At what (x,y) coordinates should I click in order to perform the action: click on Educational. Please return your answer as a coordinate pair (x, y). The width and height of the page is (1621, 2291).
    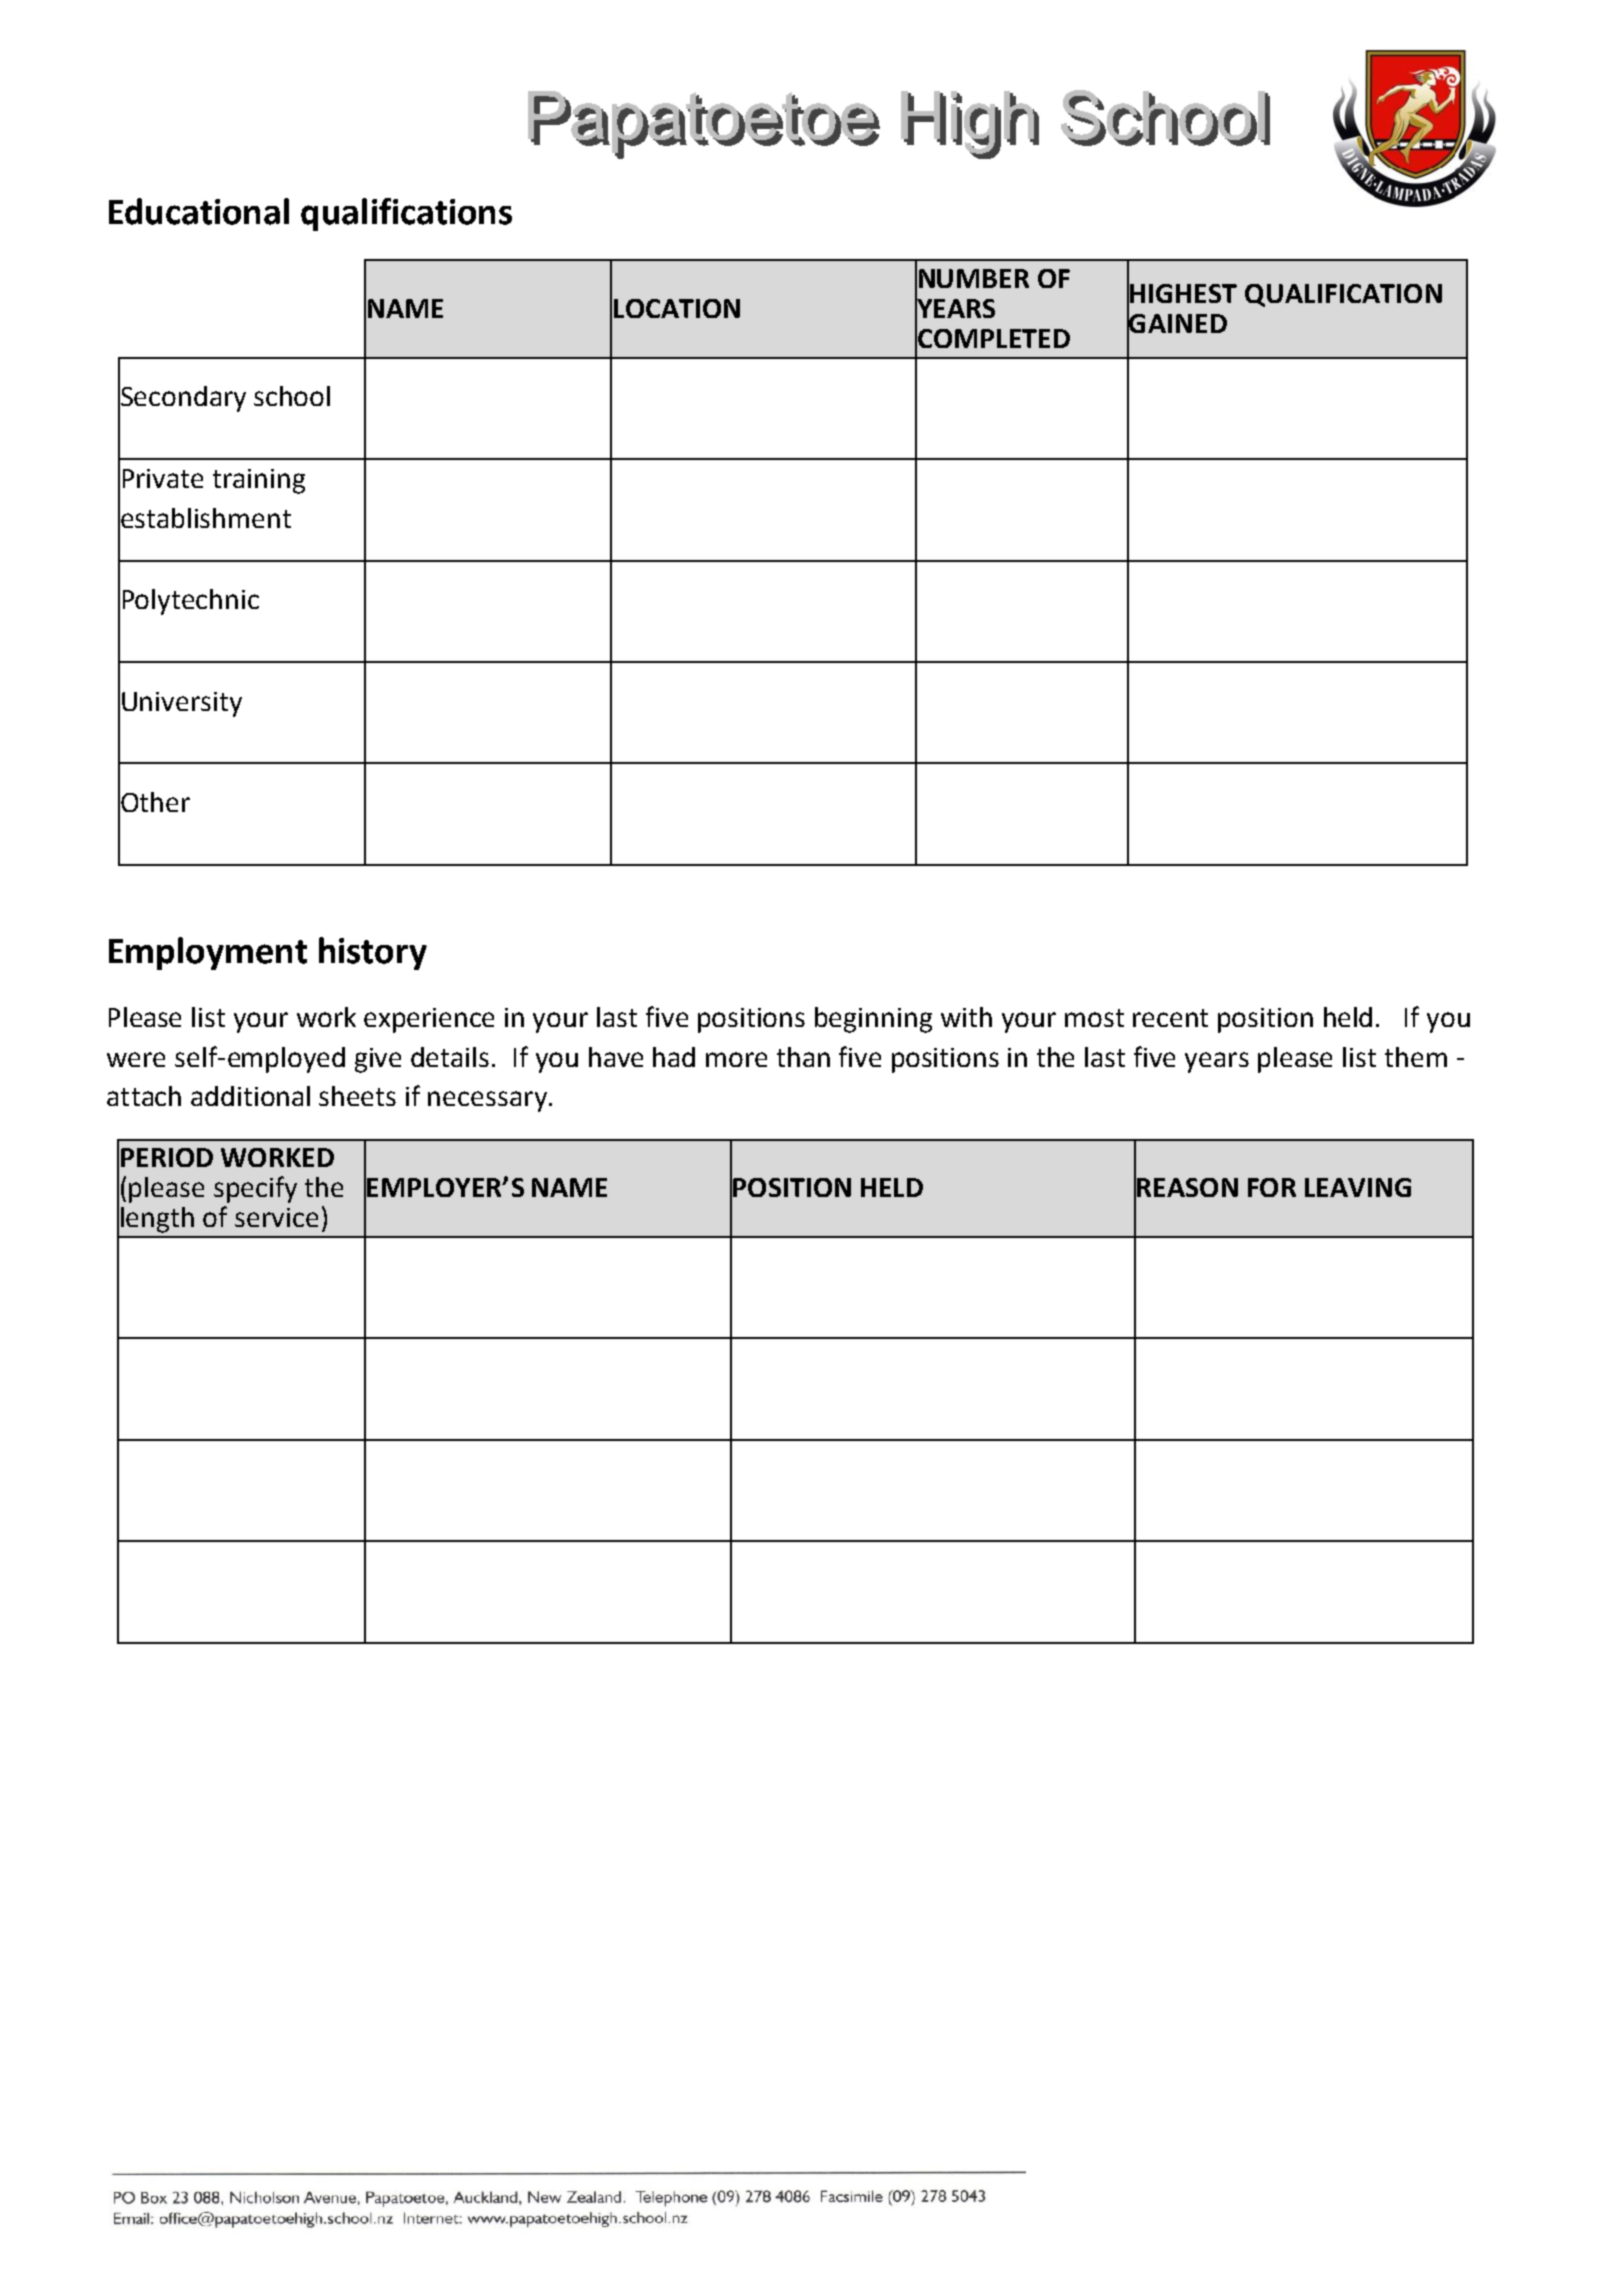
    Looking at the image, I should click on (199, 211).
